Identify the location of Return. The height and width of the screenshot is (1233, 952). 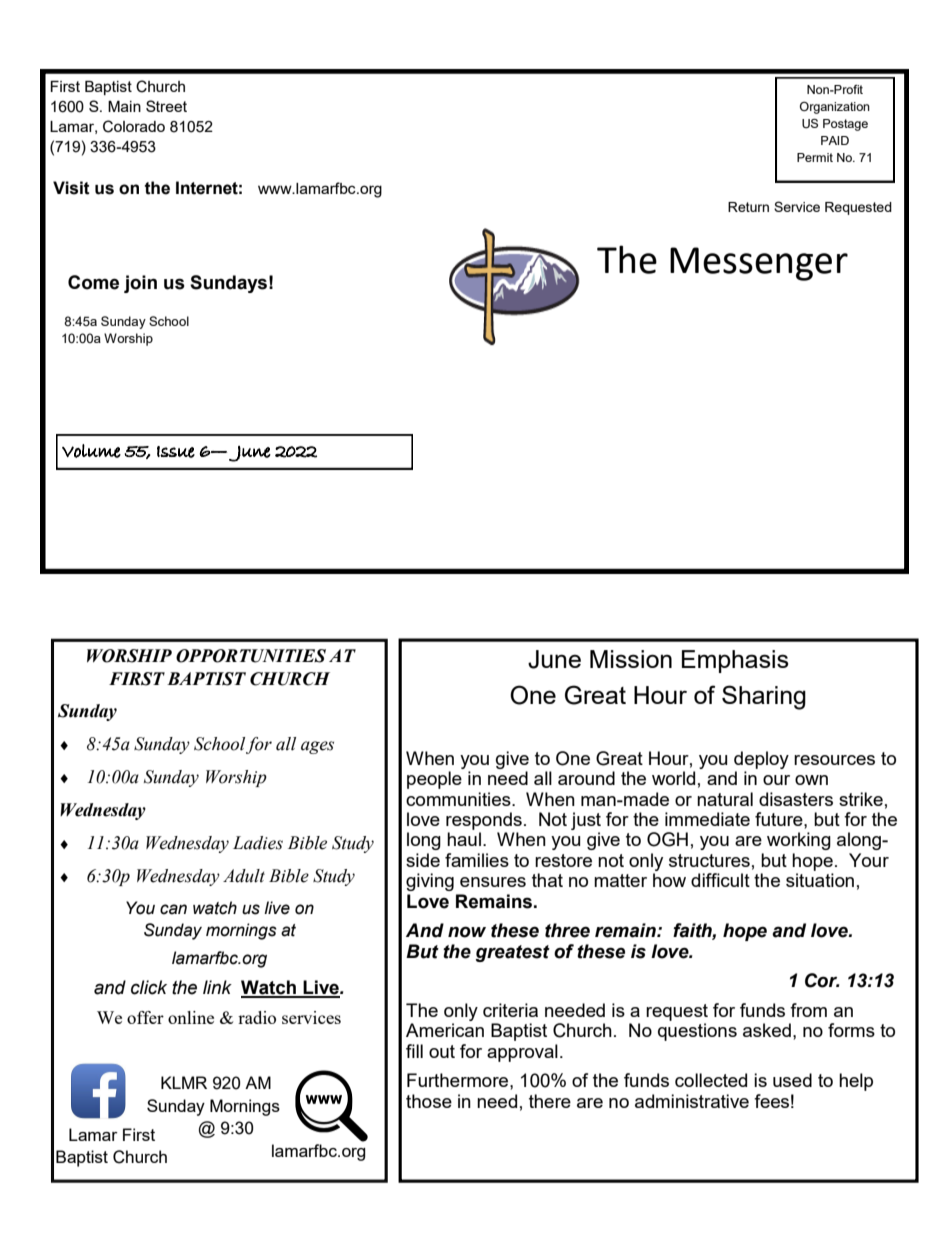
(748, 207).
